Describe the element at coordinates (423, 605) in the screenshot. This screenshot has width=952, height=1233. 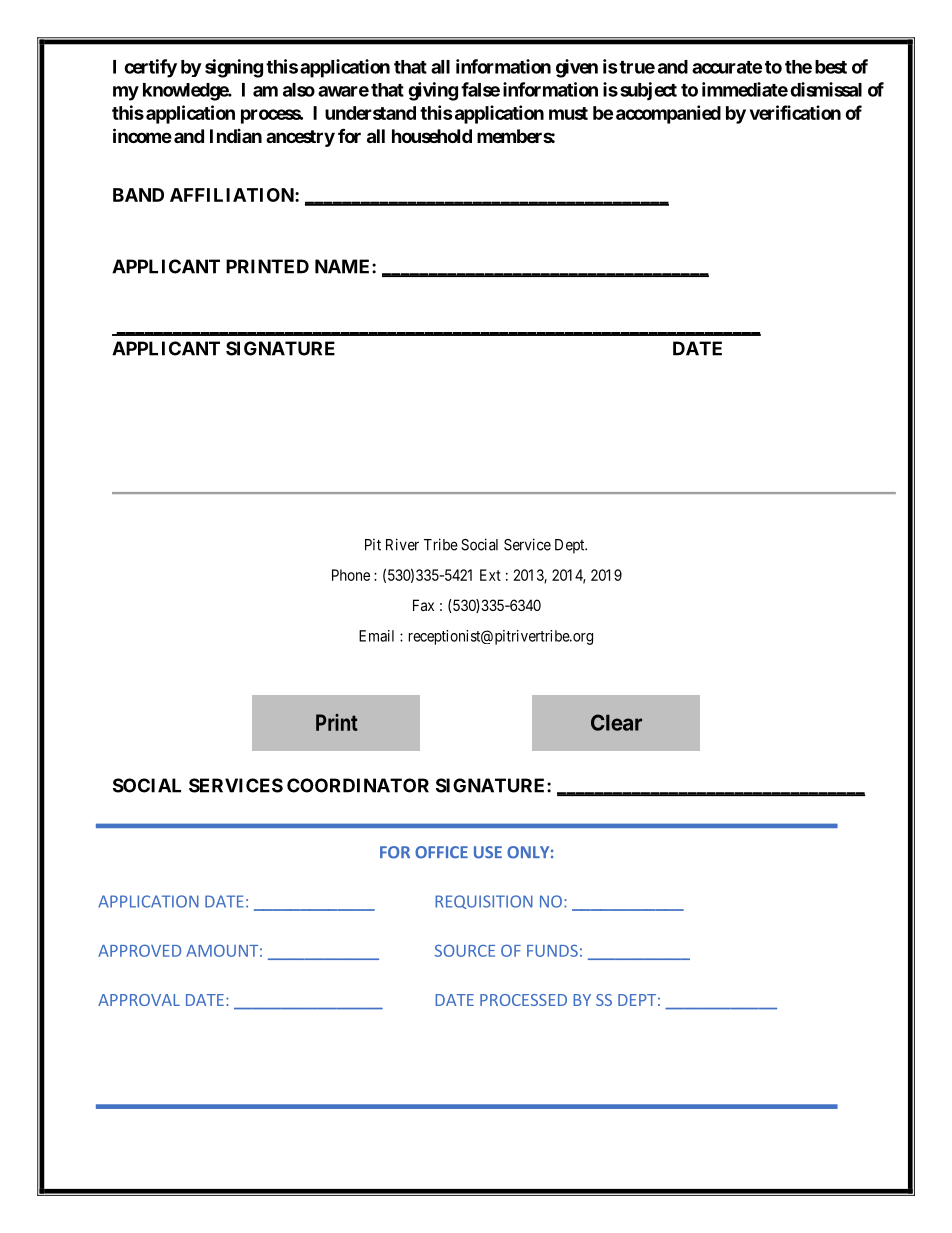
I see `Fax` at that location.
